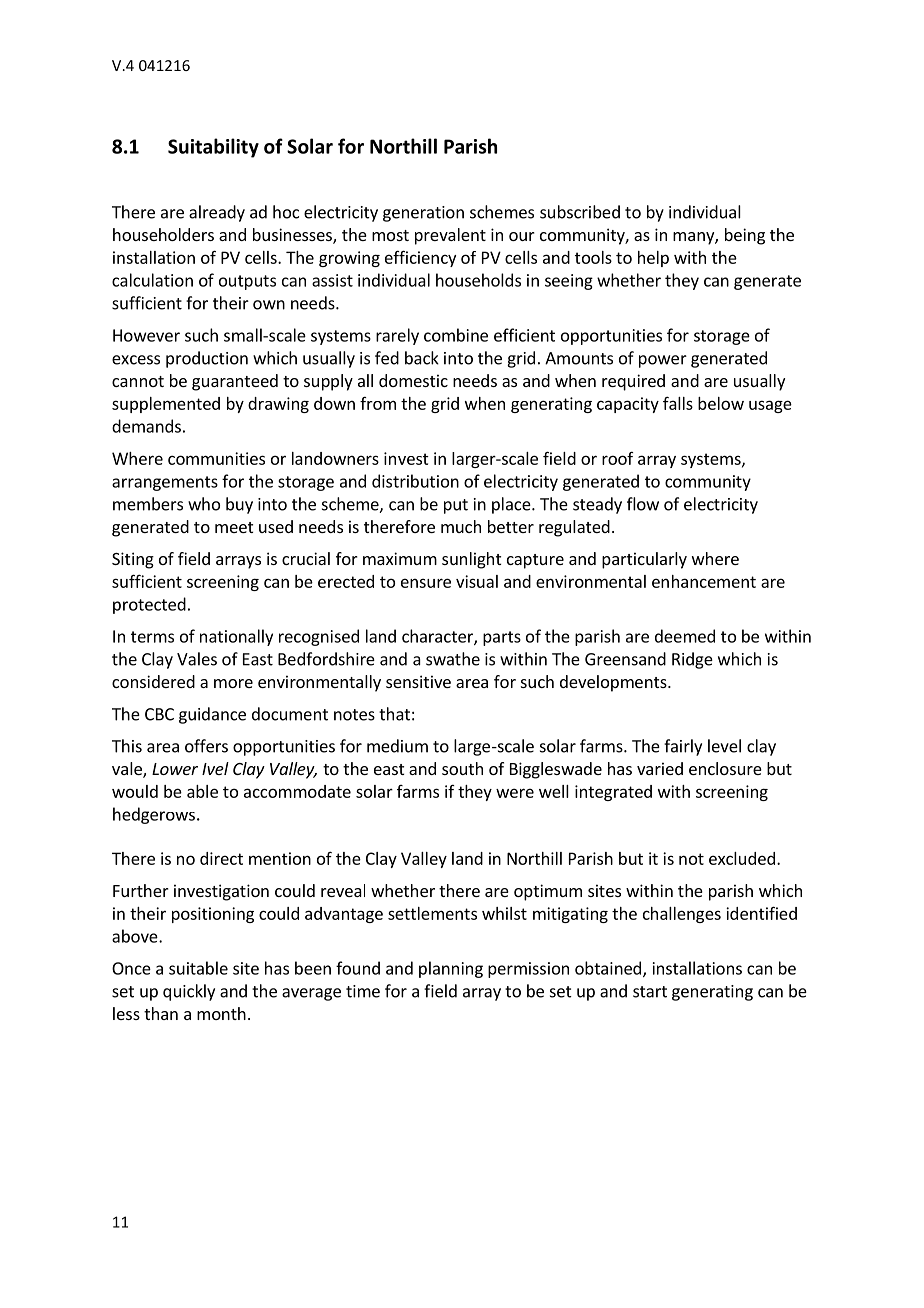 Image resolution: width=924 pixels, height=1308 pixels. Describe the element at coordinates (423, 214) in the screenshot. I see `generation` at that location.
